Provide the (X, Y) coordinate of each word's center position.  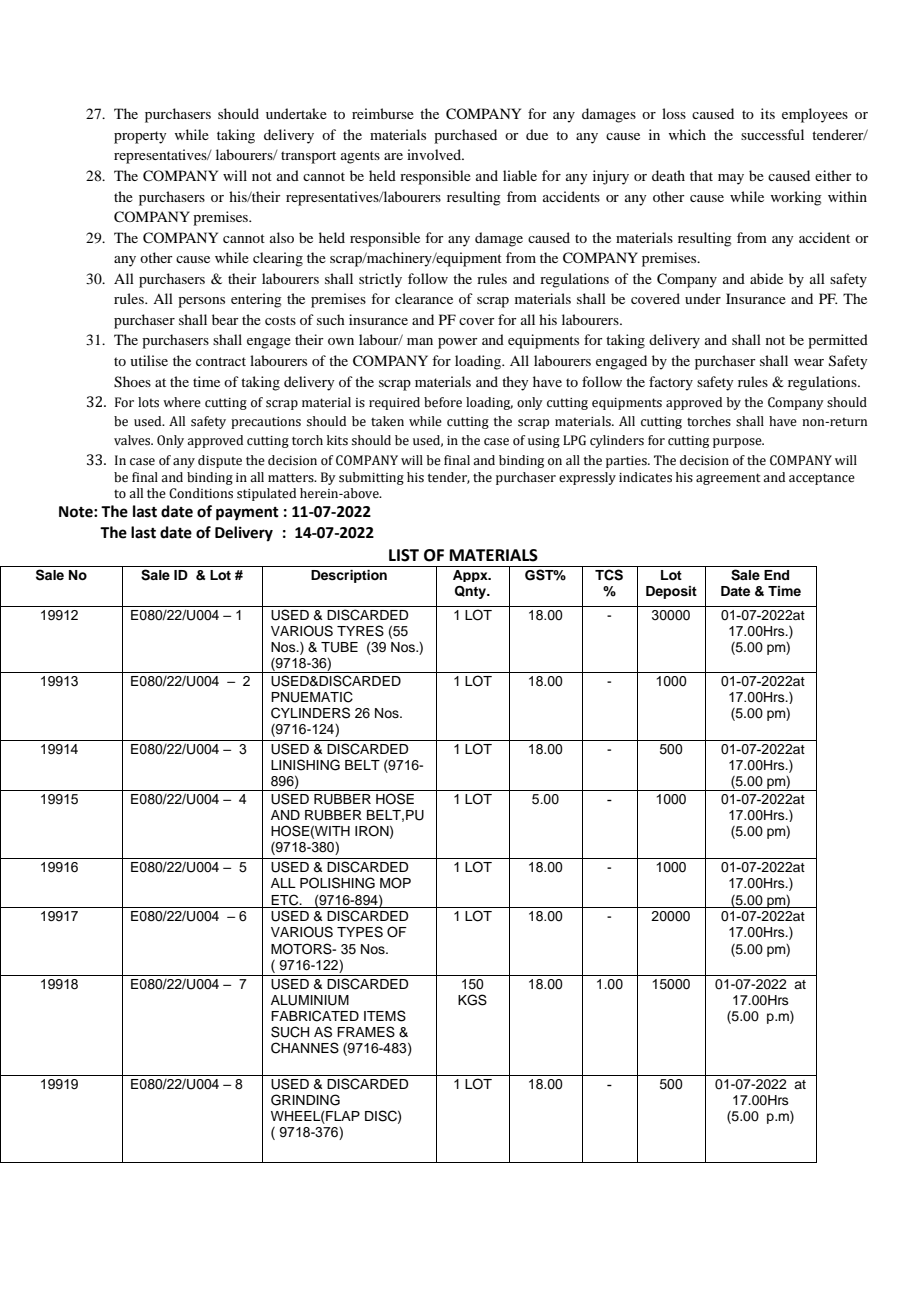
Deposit (671, 592)
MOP (395, 883)
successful (772, 134)
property (140, 137)
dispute (220, 461)
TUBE (339, 647)
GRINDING (305, 1100)
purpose (738, 443)
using (544, 442)
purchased (465, 136)
